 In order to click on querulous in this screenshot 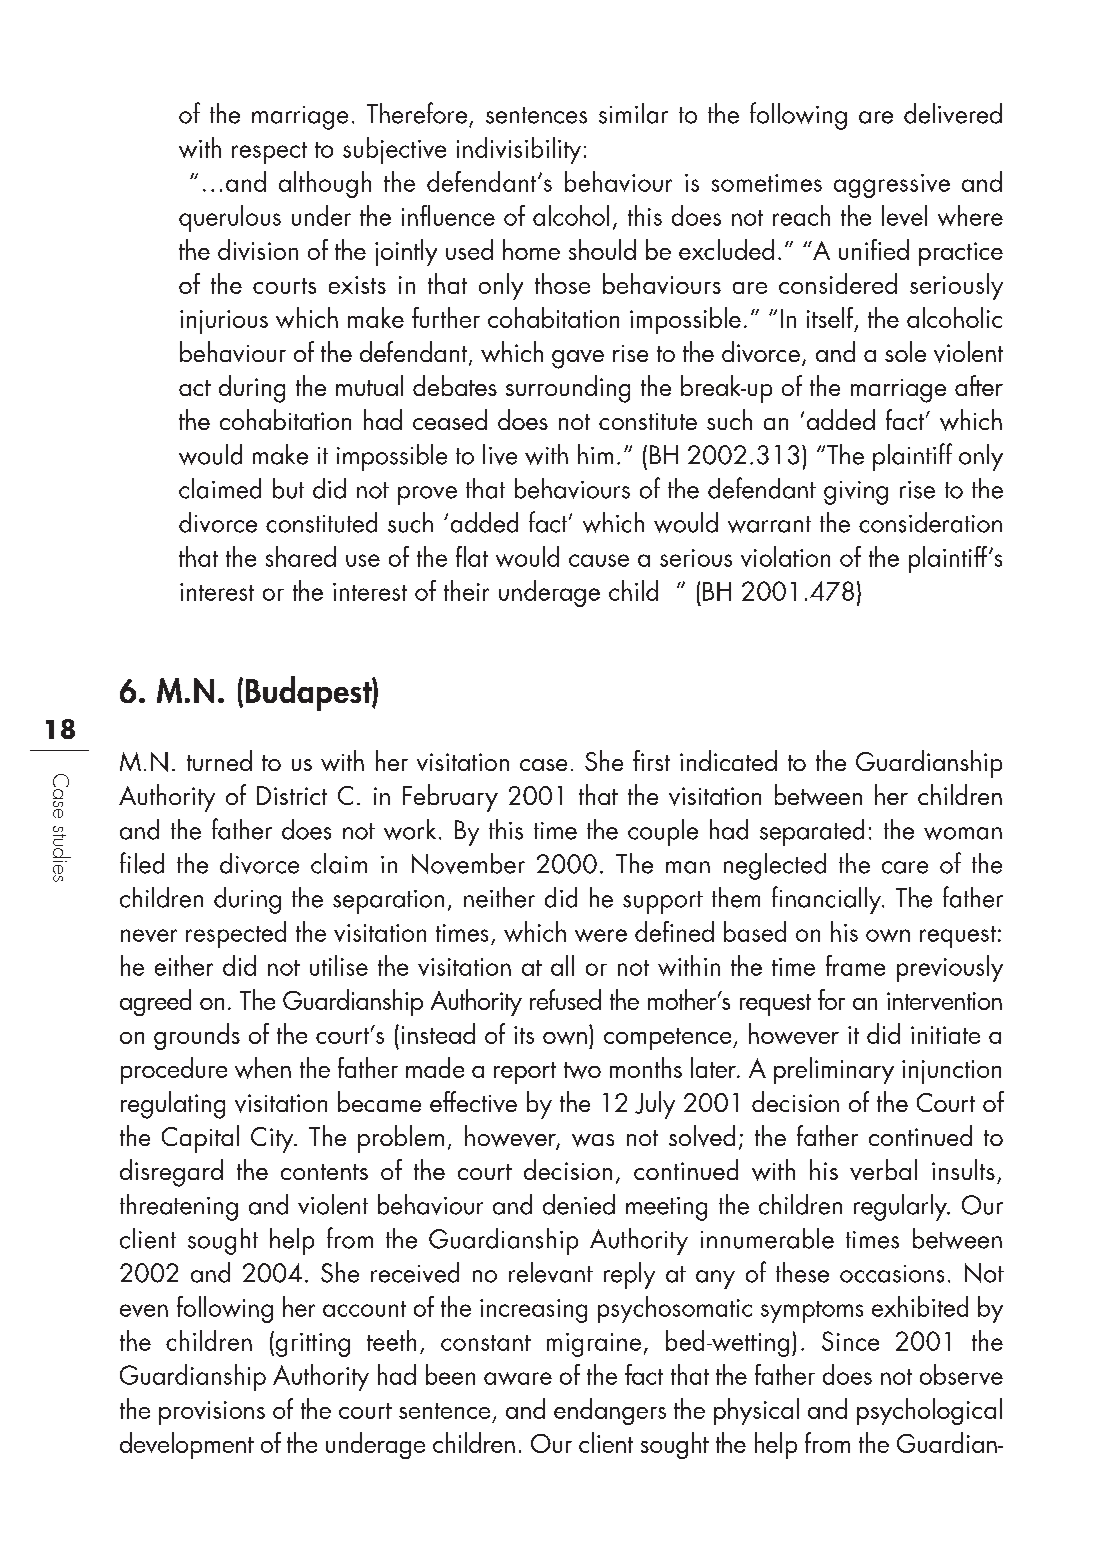, I will do `click(230, 218)`.
